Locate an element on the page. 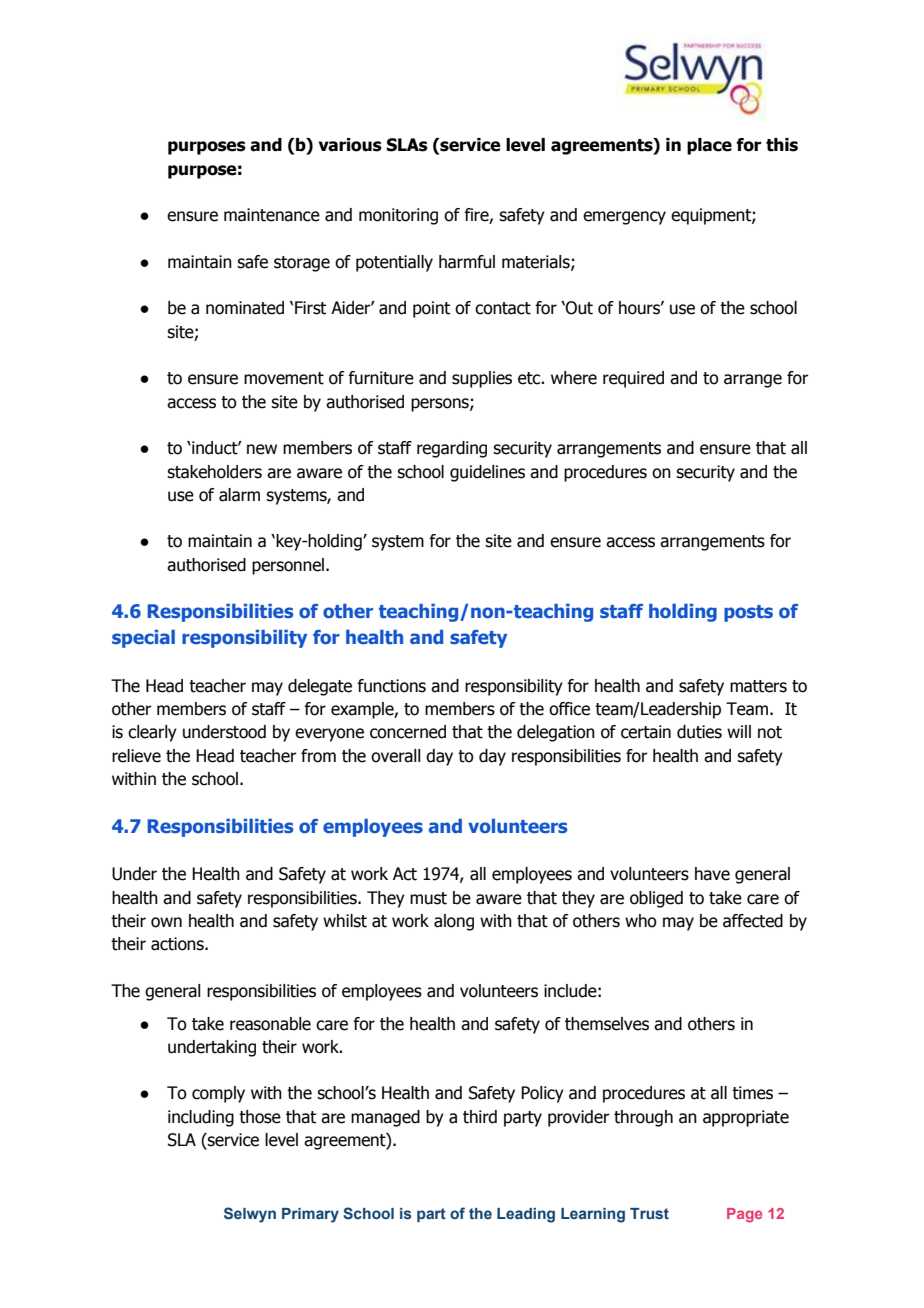  affected is located at coordinates (753, 921).
